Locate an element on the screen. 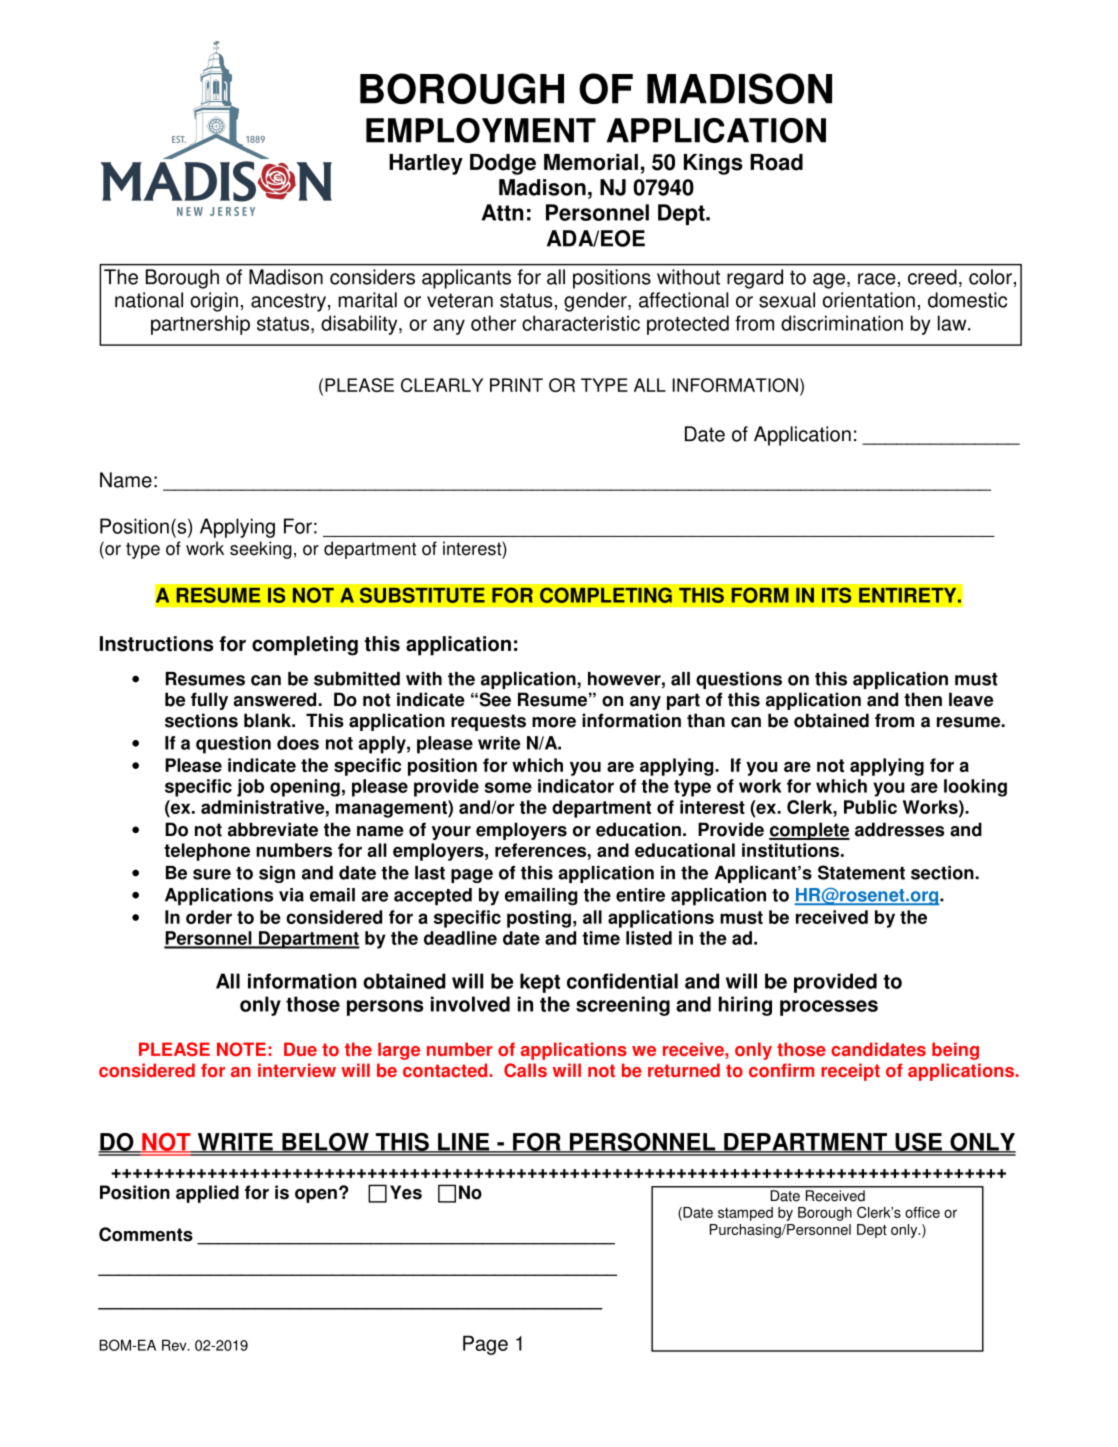 The width and height of the screenshot is (1118, 1447). applied is located at coordinates (207, 1194).
